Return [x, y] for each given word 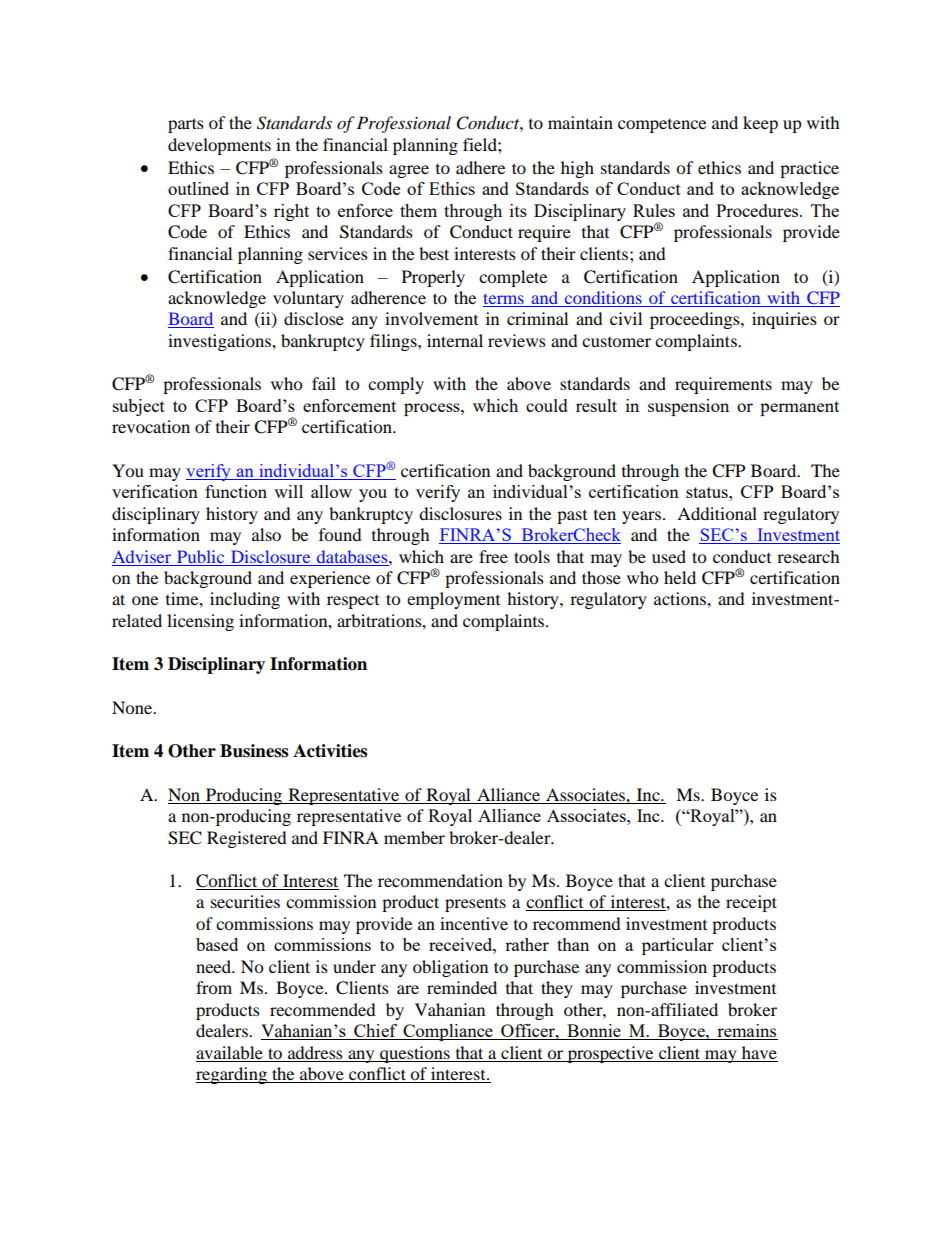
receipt [751, 903]
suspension [688, 407]
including [245, 600]
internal [455, 340]
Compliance [448, 1032]
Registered [247, 839]
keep [760, 124]
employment [453, 600]
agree [409, 171]
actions [681, 598]
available [229, 1052]
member [414, 837]
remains [746, 1032]
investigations [220, 342]
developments [219, 146]
